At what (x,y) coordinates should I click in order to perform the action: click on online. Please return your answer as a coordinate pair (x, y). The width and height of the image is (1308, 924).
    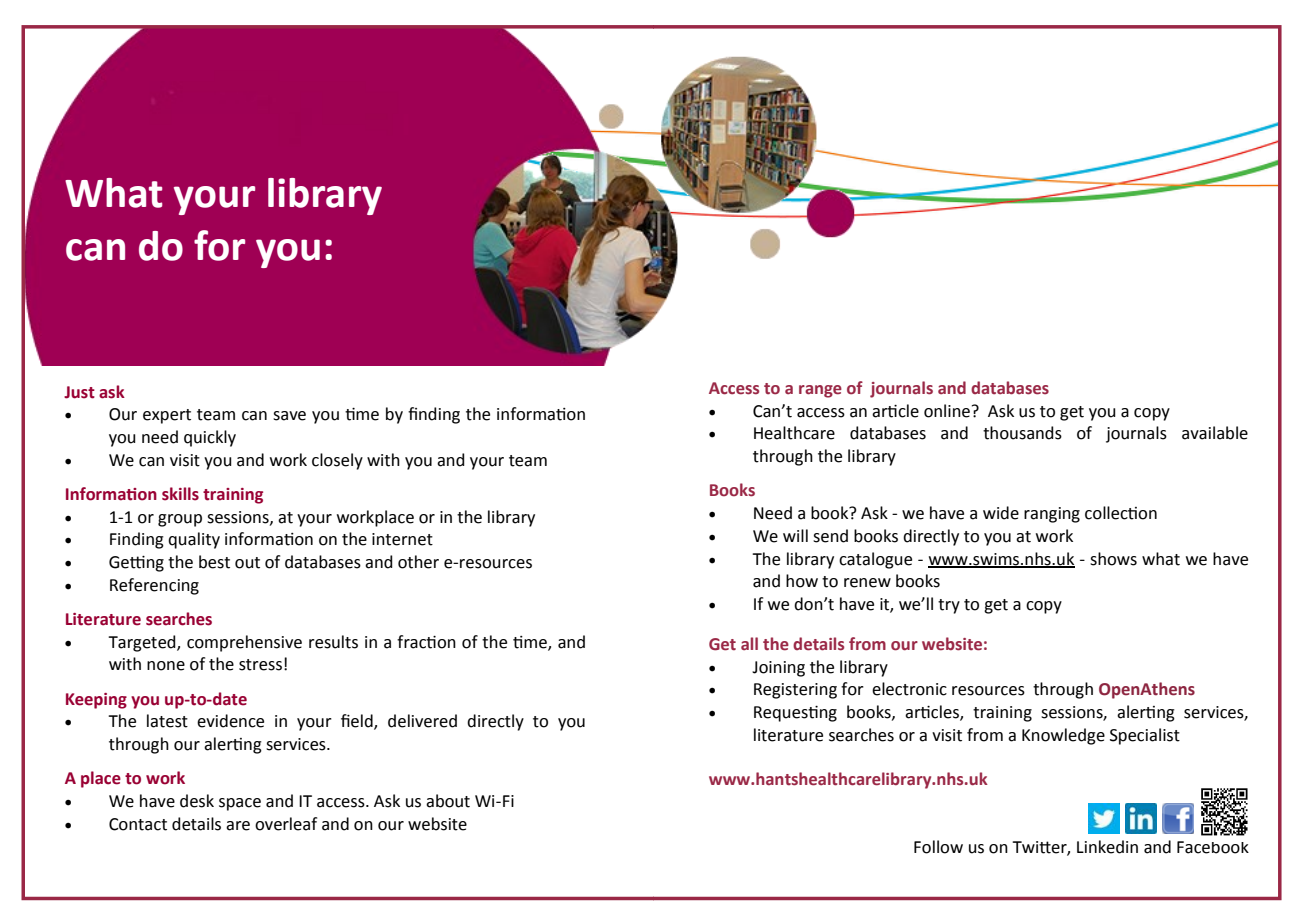
    Looking at the image, I should click on (947, 411).
